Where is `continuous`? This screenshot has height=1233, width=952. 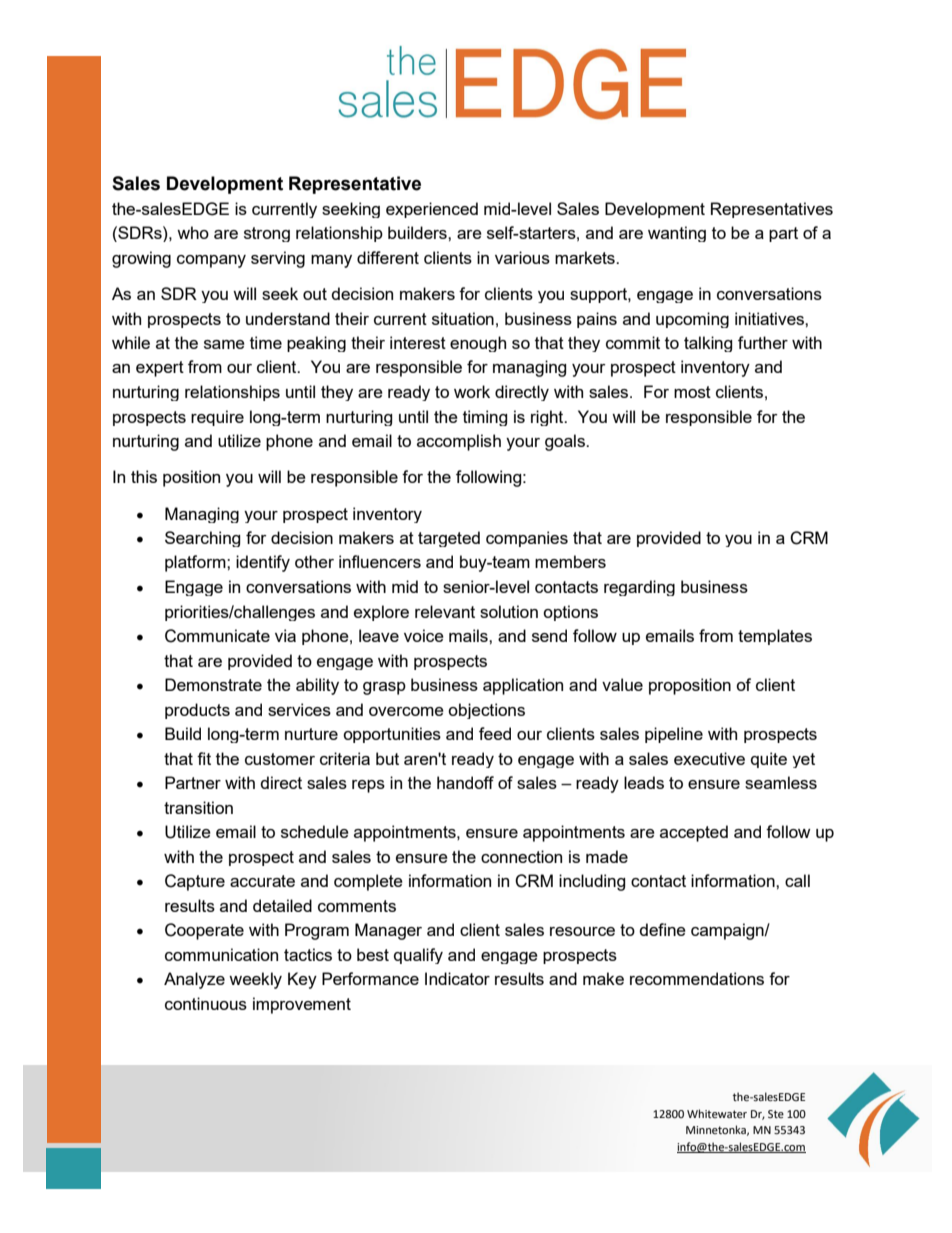 continuous is located at coordinates (206, 1003).
